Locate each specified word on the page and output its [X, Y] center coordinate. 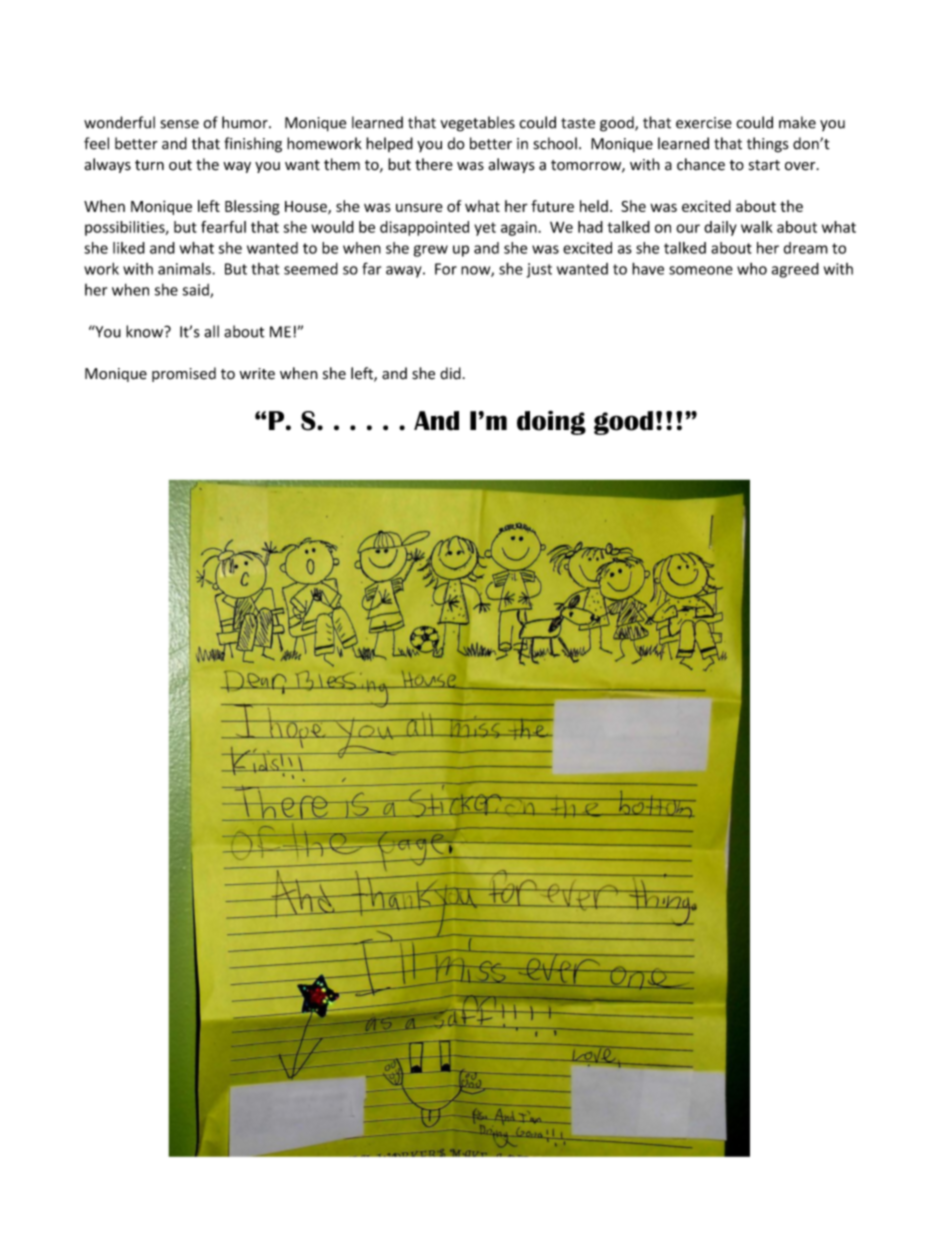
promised [184, 374]
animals [185, 269]
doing [551, 422]
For [446, 269]
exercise [704, 123]
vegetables [477, 124]
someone [701, 270]
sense [179, 124]
